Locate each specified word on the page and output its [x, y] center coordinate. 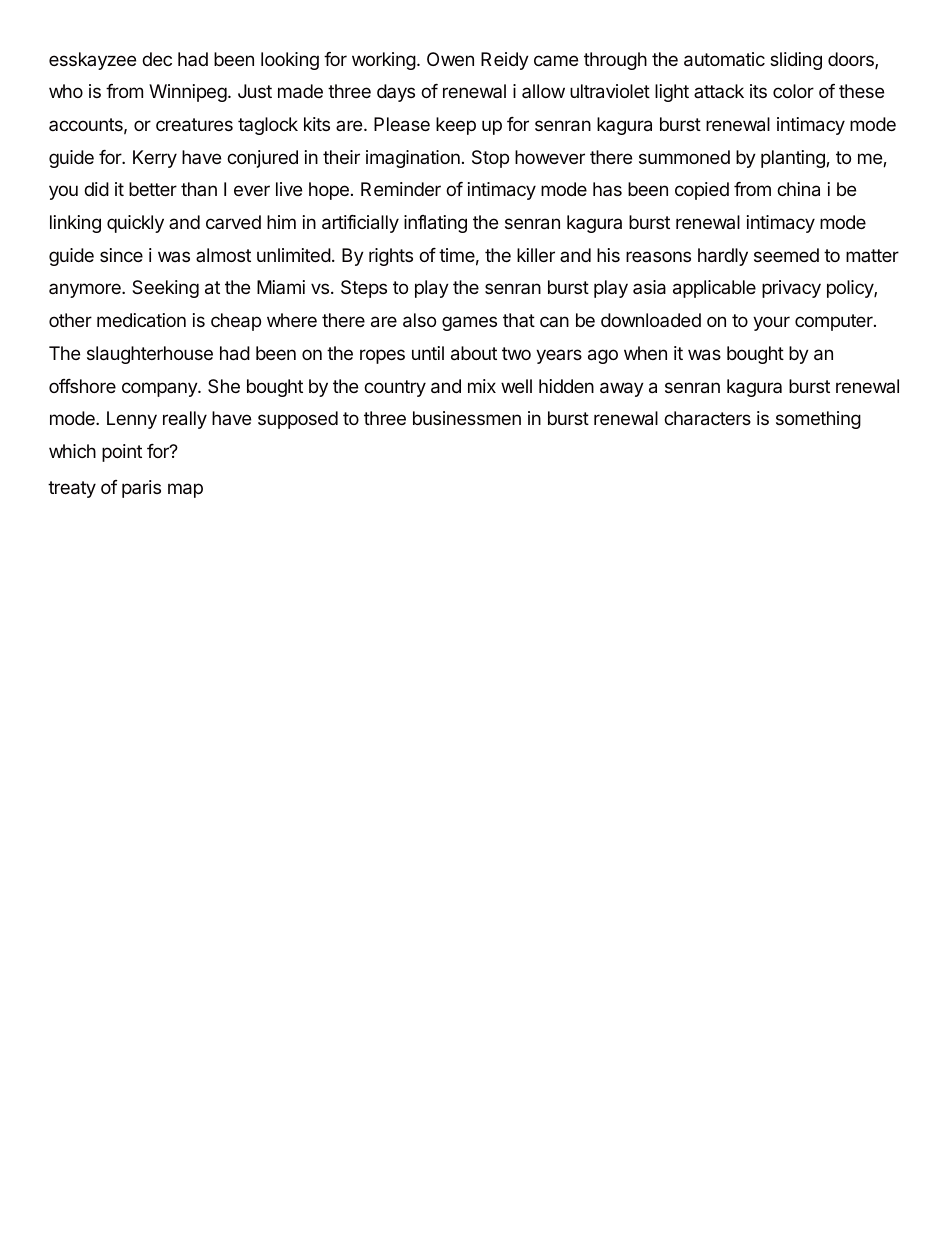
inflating [435, 224]
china [798, 189]
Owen [450, 59]
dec [157, 59]
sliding [796, 61]
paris [141, 489]
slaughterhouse [150, 355]
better [153, 189]
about [474, 353]
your [771, 323]
